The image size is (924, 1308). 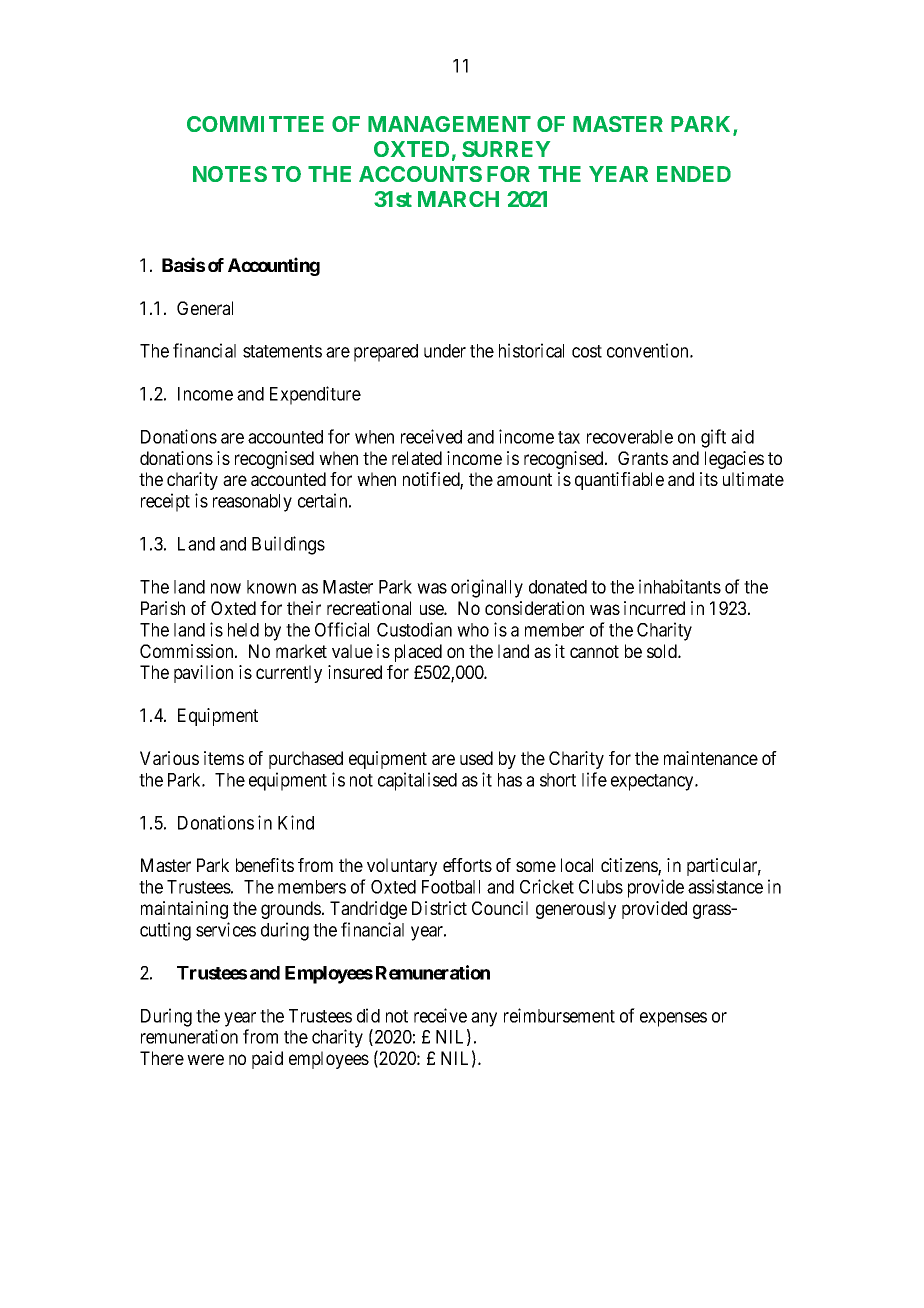 What do you see at coordinates (265, 865) in the screenshot?
I see `benefits` at bounding box center [265, 865].
